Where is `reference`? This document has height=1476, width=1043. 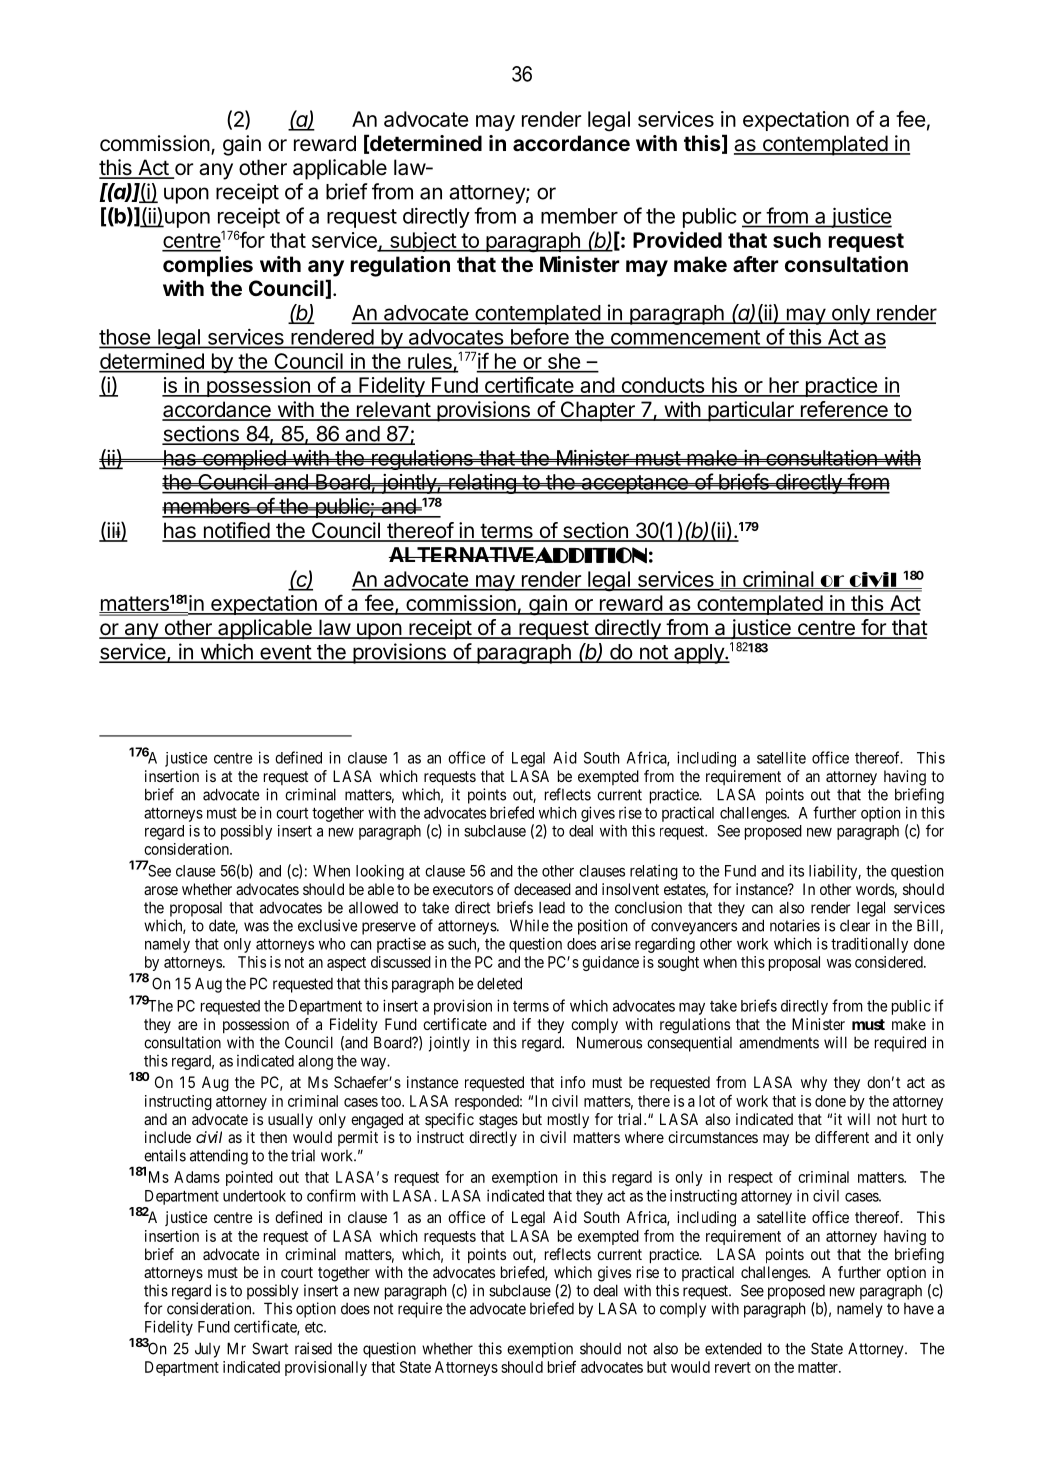 reference is located at coordinates (844, 410).
